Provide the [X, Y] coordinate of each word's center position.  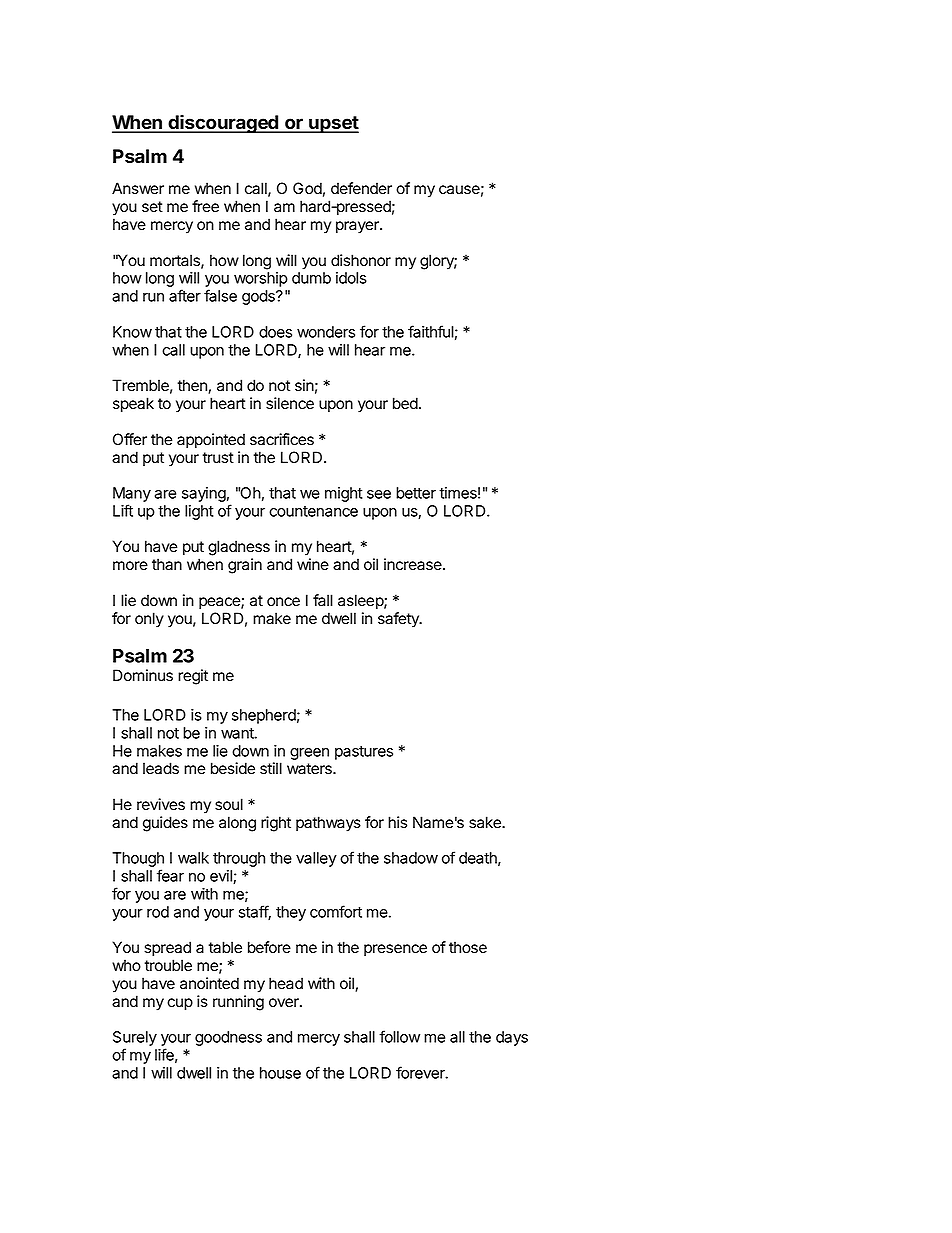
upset [333, 124]
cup [180, 1004]
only [149, 620]
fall [323, 600]
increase [414, 564]
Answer [138, 188]
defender [361, 188]
